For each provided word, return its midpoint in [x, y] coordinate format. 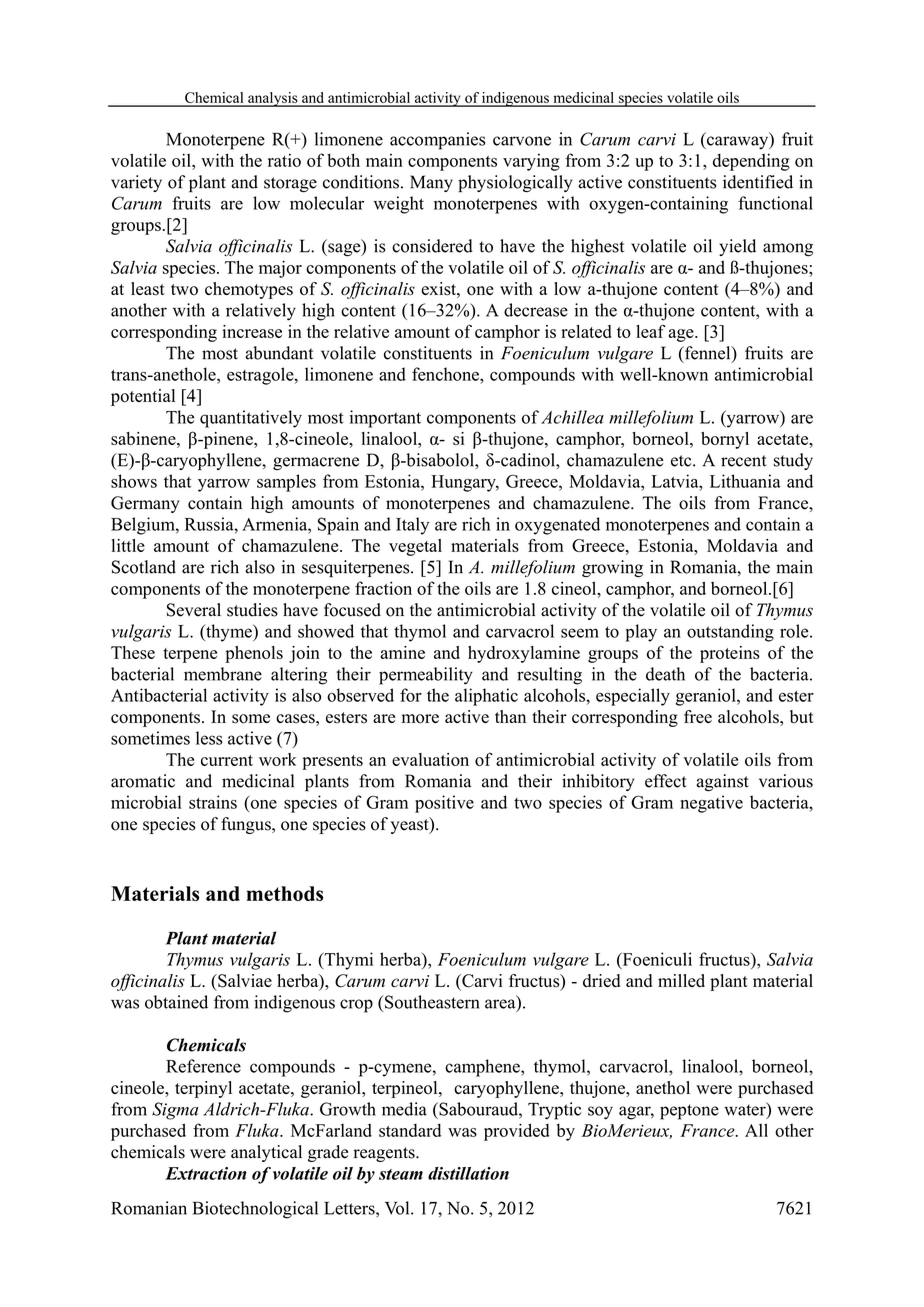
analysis [273, 99]
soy [600, 1113]
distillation [468, 1173]
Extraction [206, 1173]
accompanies [437, 141]
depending [751, 162]
